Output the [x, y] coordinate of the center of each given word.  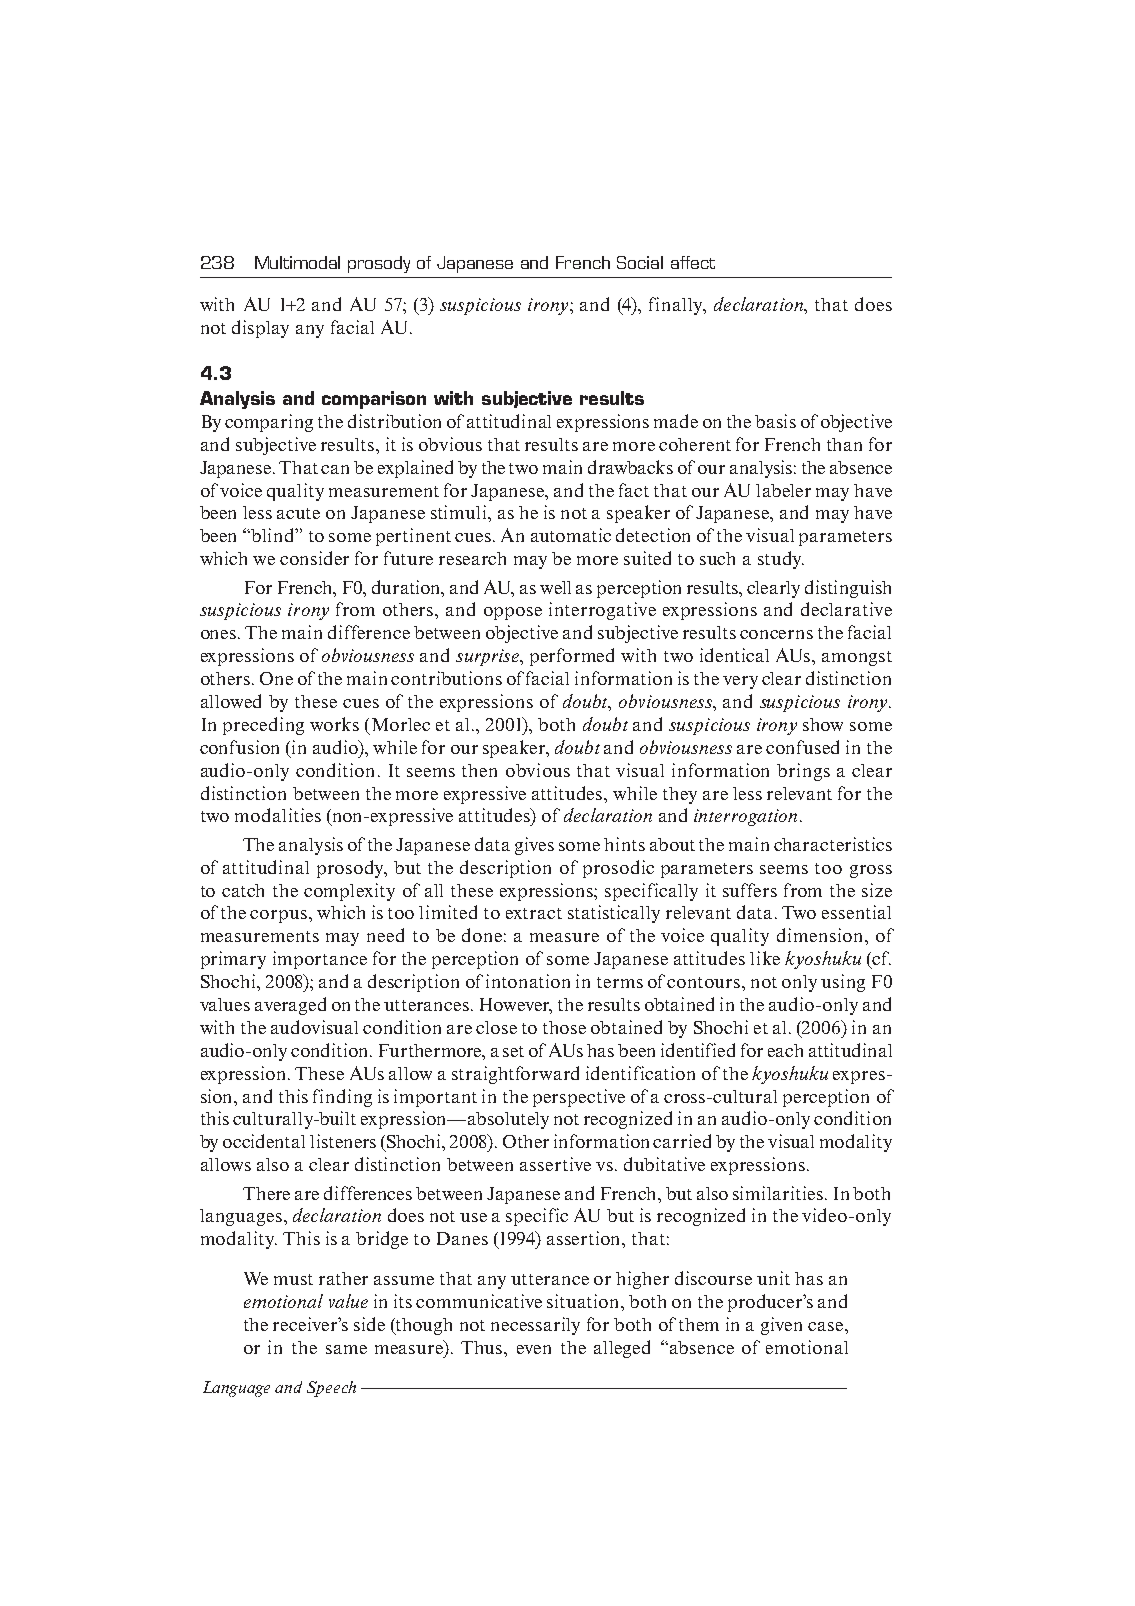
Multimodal [297, 262]
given [781, 1326]
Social [640, 262]
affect [693, 262]
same [346, 1349]
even [534, 1349]
